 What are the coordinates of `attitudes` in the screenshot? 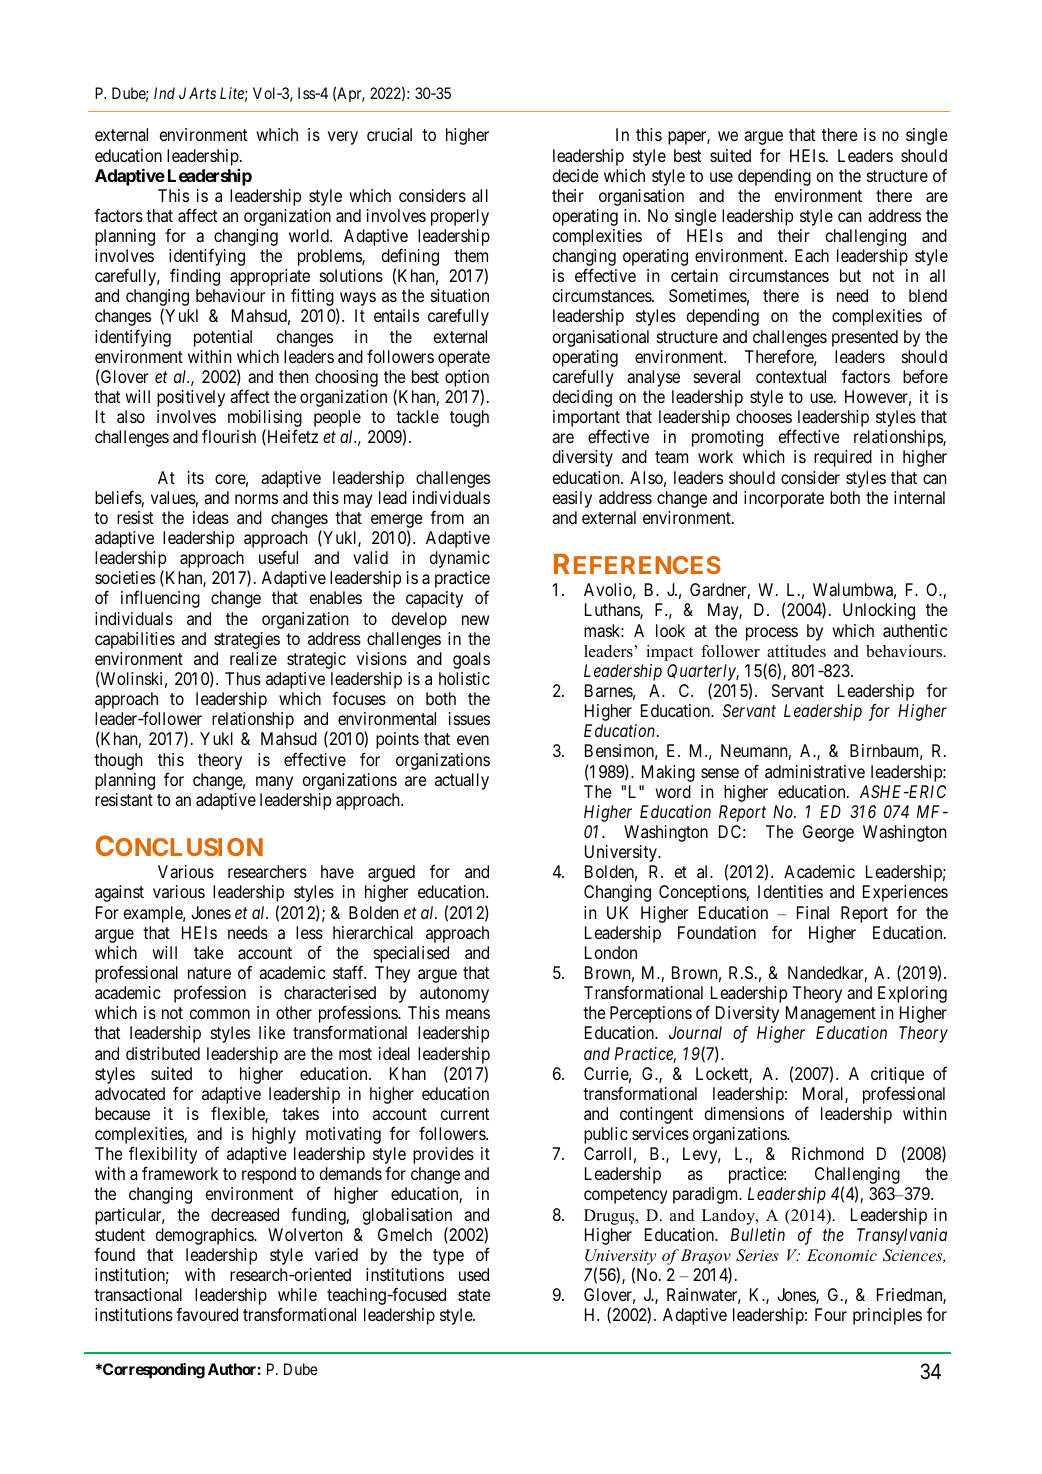 It's located at (796, 651).
